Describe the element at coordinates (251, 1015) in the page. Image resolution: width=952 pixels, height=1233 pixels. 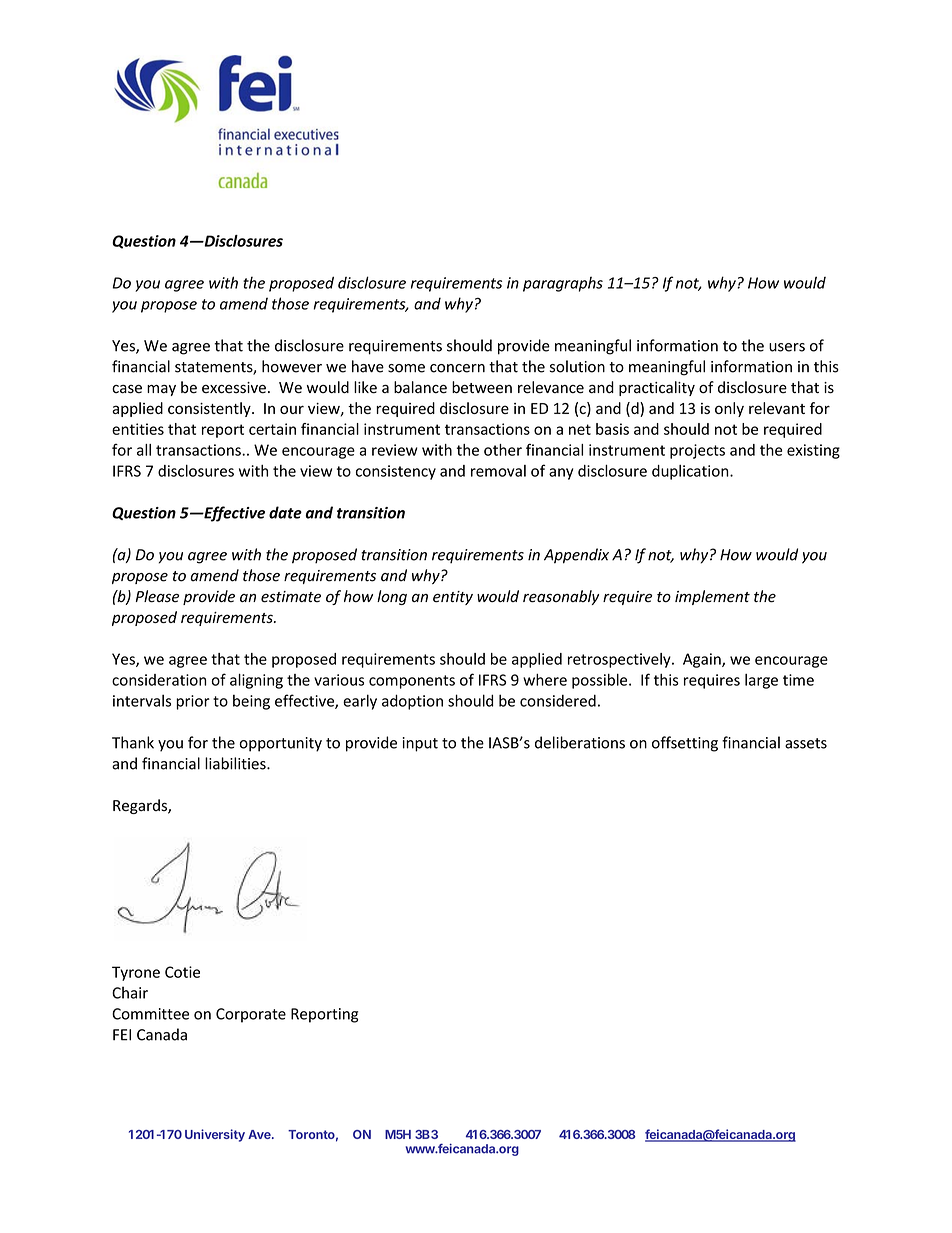
I see `Corporate` at that location.
